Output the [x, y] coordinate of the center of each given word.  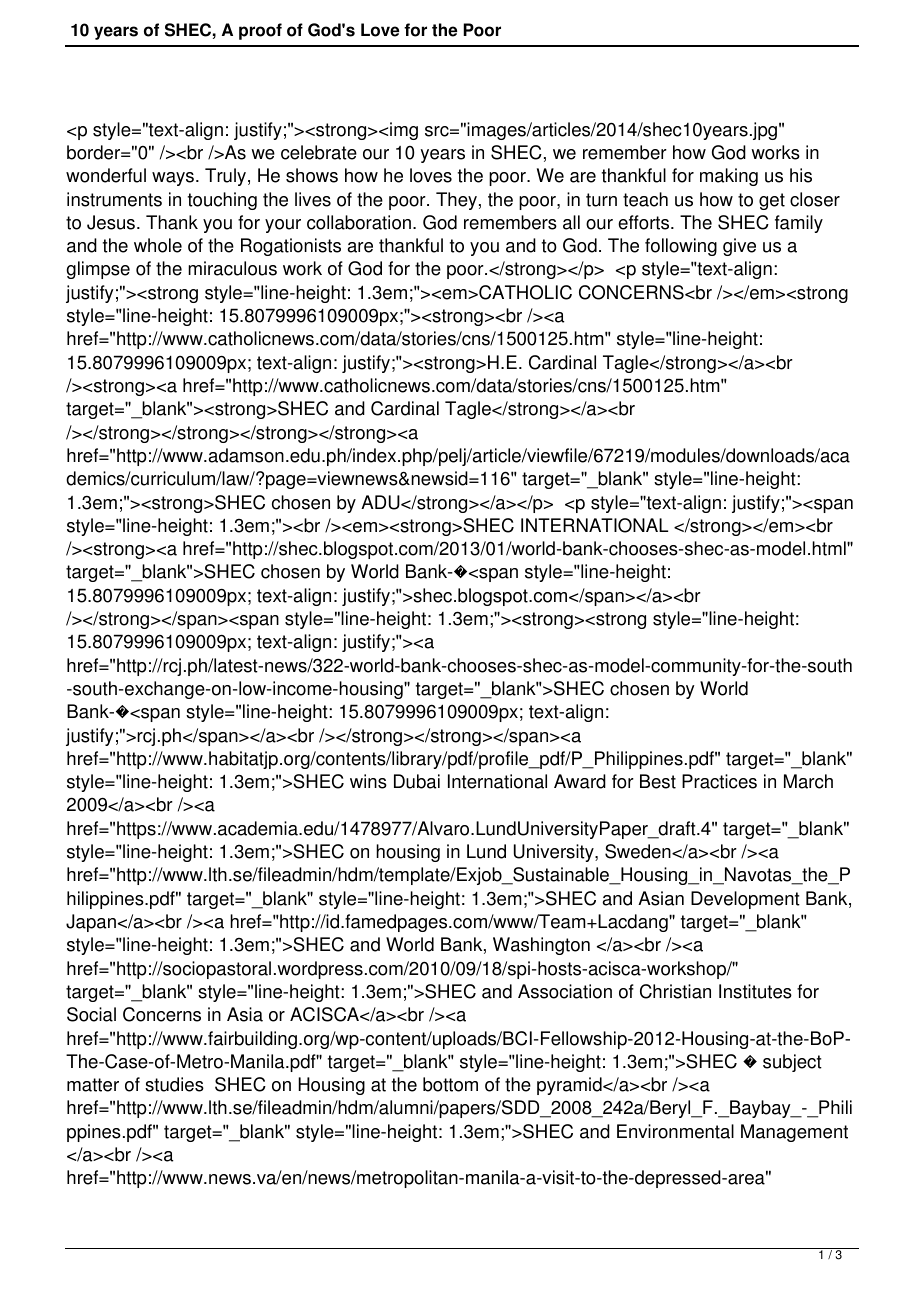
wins [368, 781]
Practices [719, 781]
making [729, 177]
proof [260, 31]
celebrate [319, 152]
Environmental [675, 1131]
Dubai [417, 781]
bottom [450, 1084]
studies [174, 1084]
